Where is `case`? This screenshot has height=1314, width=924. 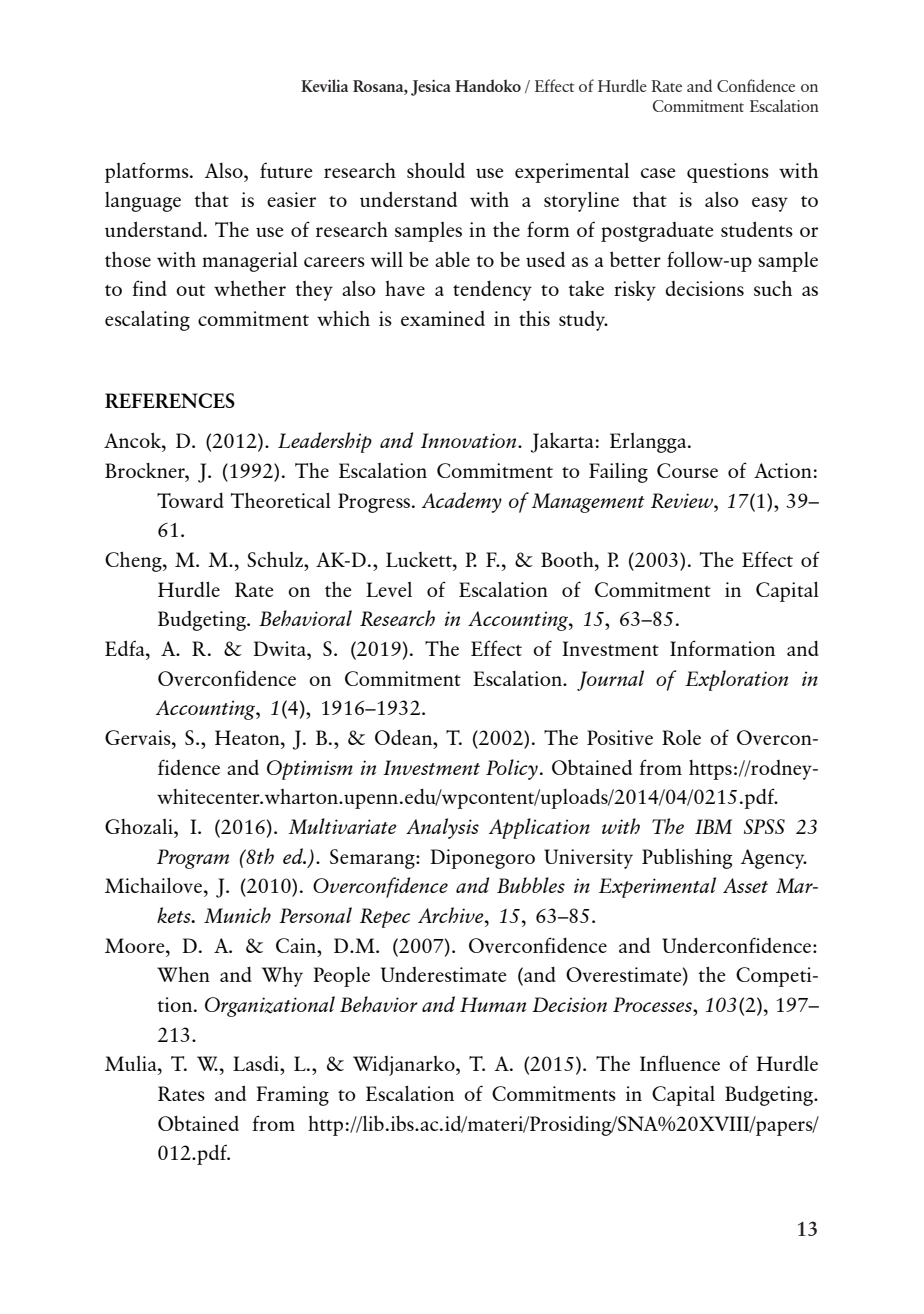 case is located at coordinates (658, 173).
